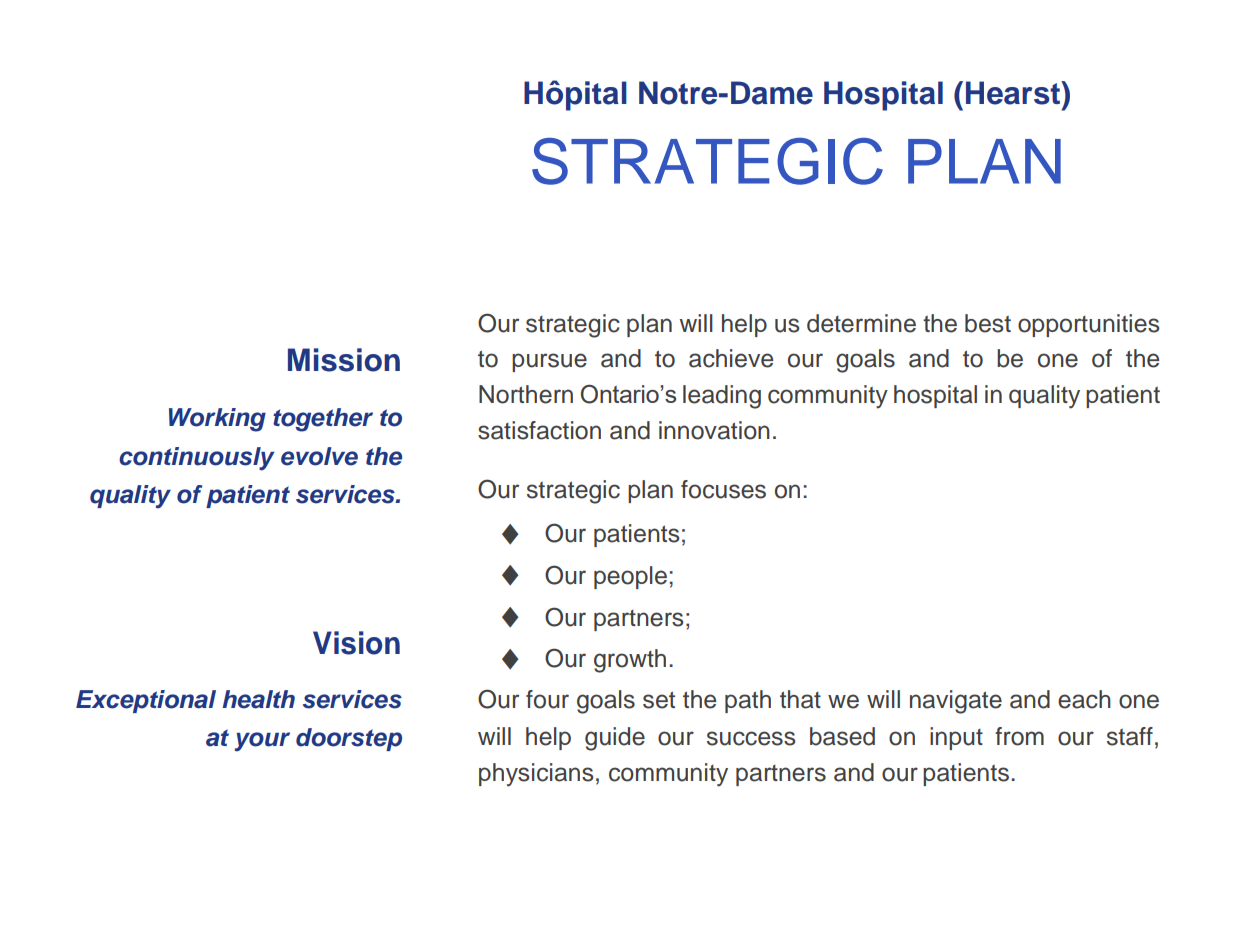  I want to click on Hearst, so click(1014, 93).
